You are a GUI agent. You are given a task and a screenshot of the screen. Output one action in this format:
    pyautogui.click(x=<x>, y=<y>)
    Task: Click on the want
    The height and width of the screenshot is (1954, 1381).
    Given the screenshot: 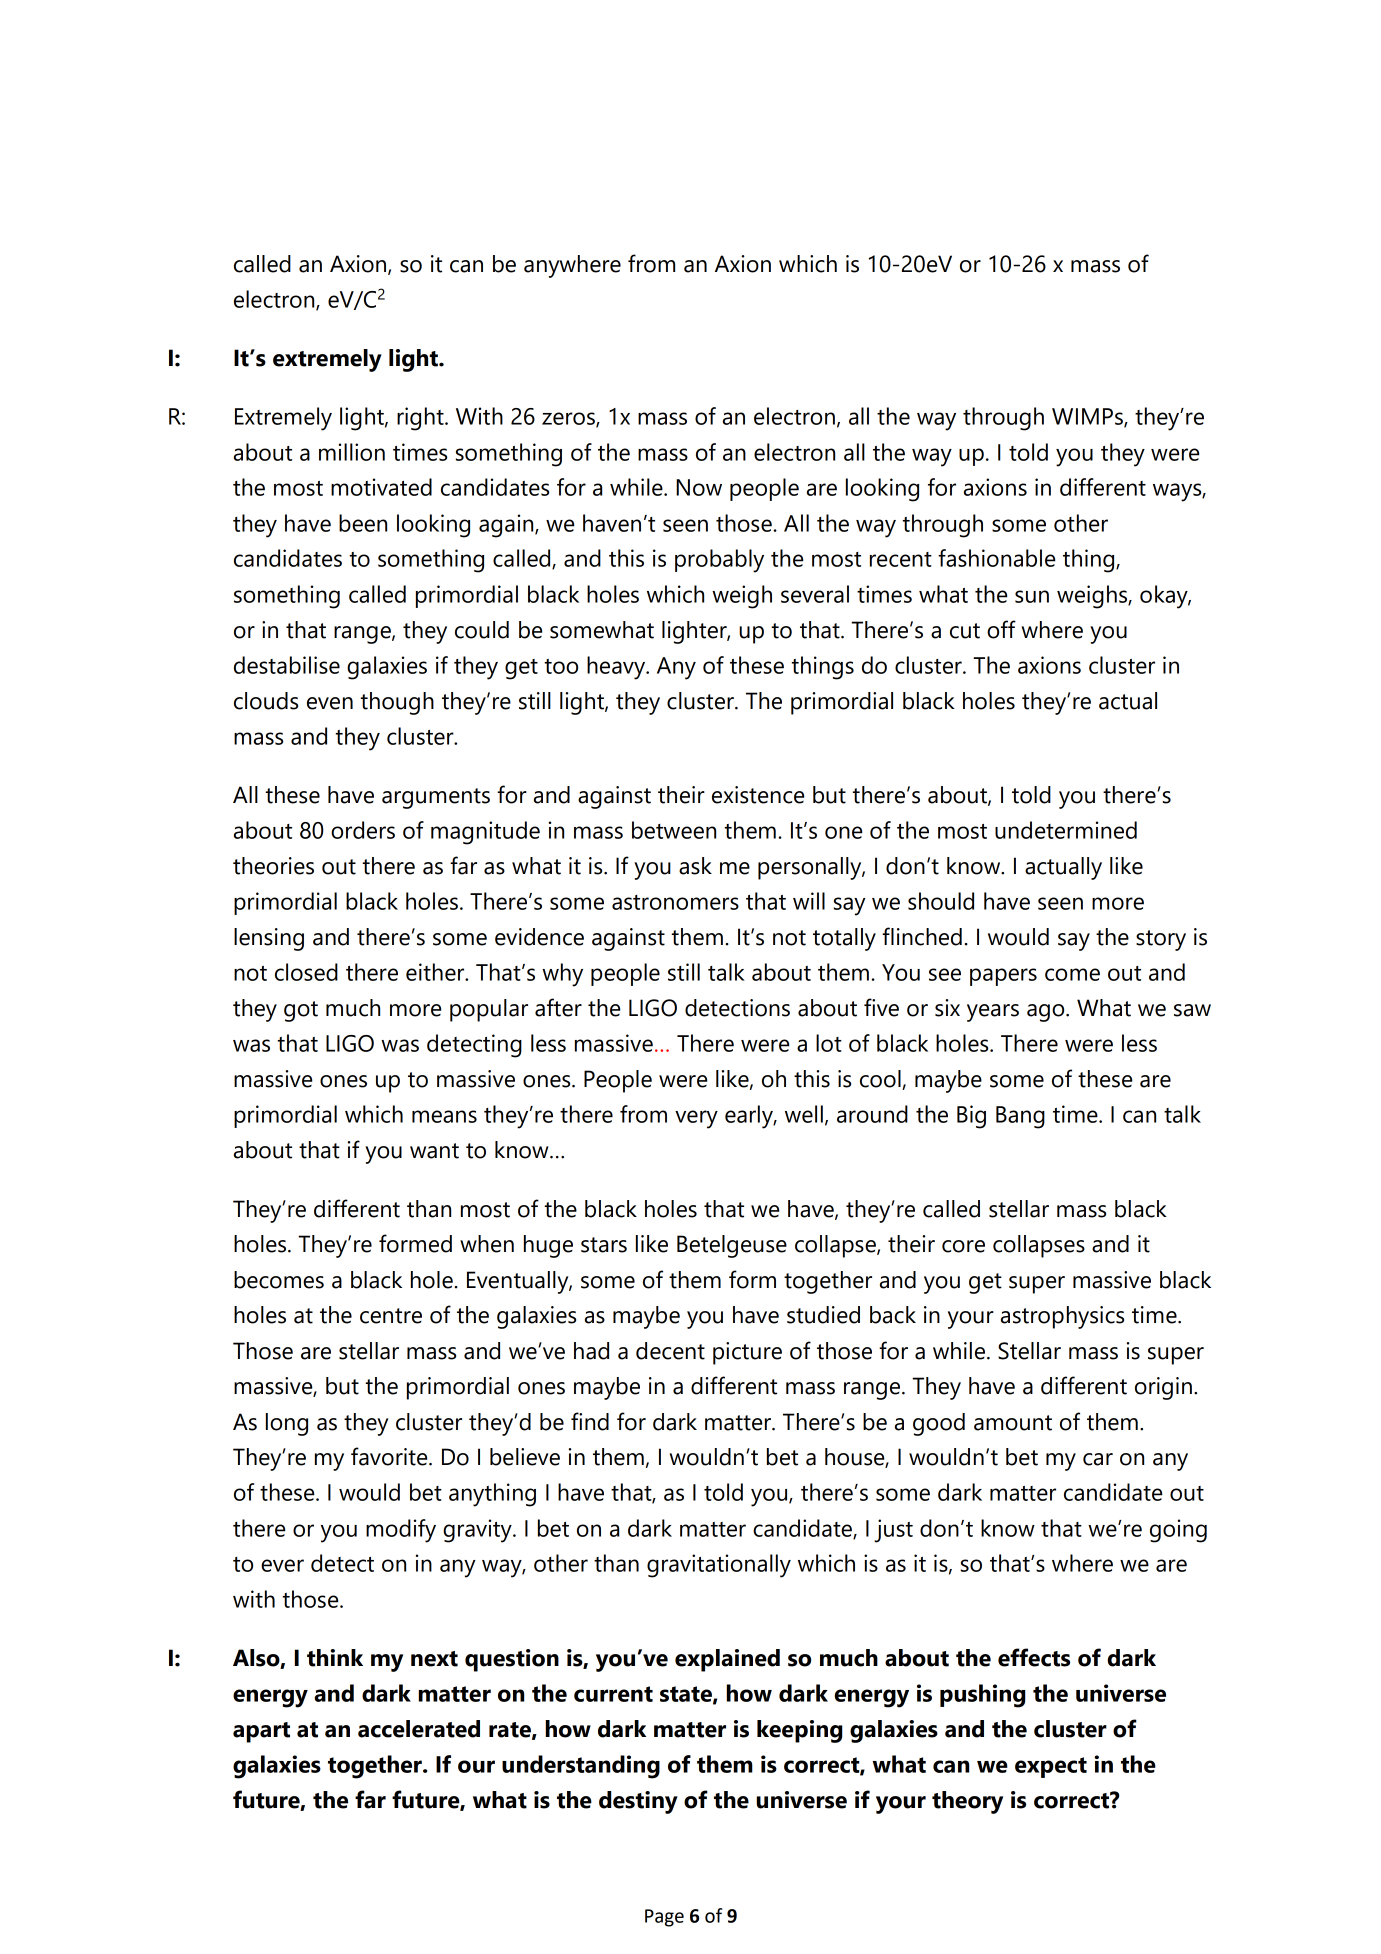 What is the action you would take?
    pyautogui.click(x=434, y=1151)
